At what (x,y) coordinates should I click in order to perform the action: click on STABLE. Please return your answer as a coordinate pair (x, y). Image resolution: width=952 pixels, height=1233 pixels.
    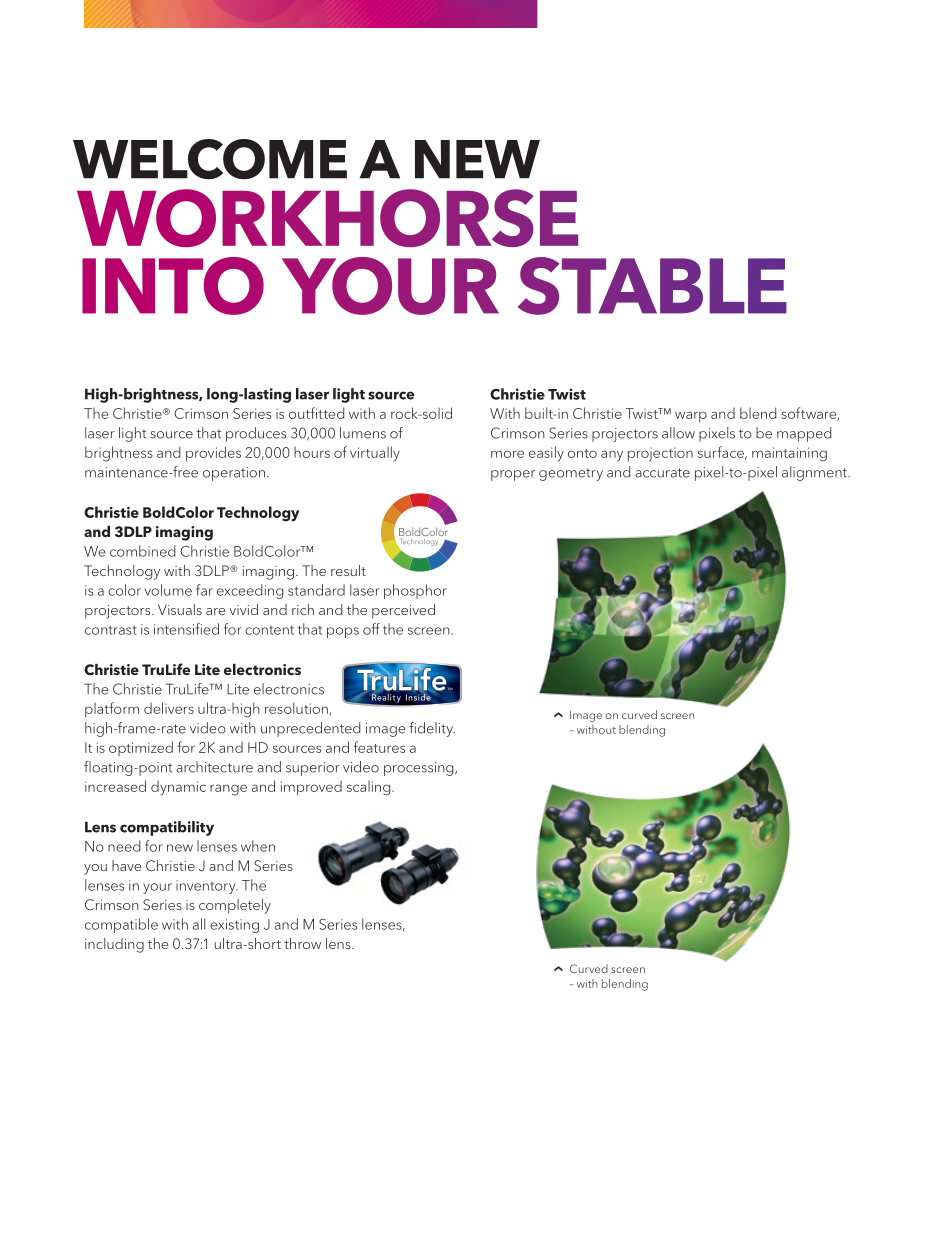
    Looking at the image, I should click on (652, 286).
